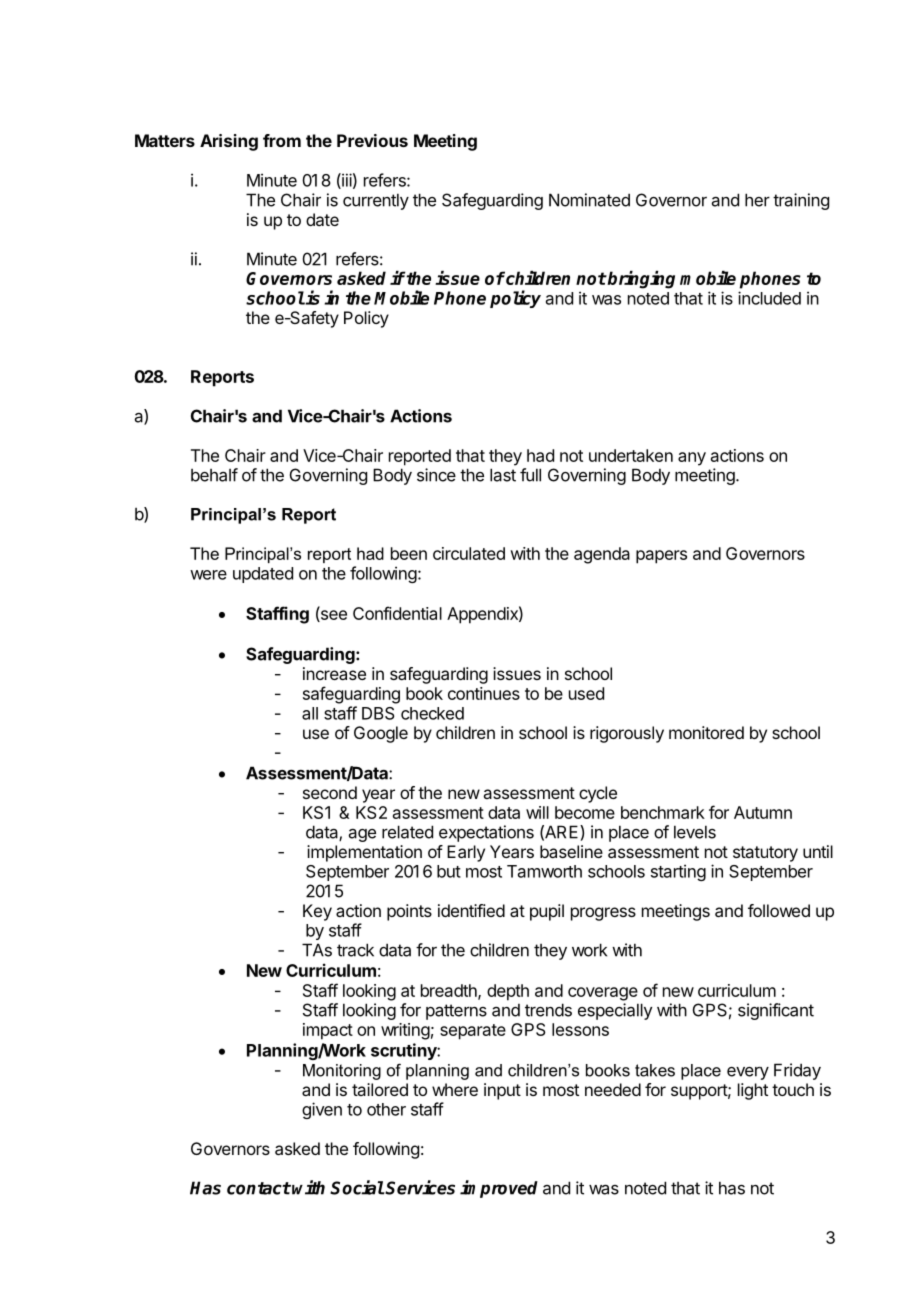 The image size is (924, 1307). What do you see at coordinates (484, 693) in the screenshot?
I see `continues` at bounding box center [484, 693].
